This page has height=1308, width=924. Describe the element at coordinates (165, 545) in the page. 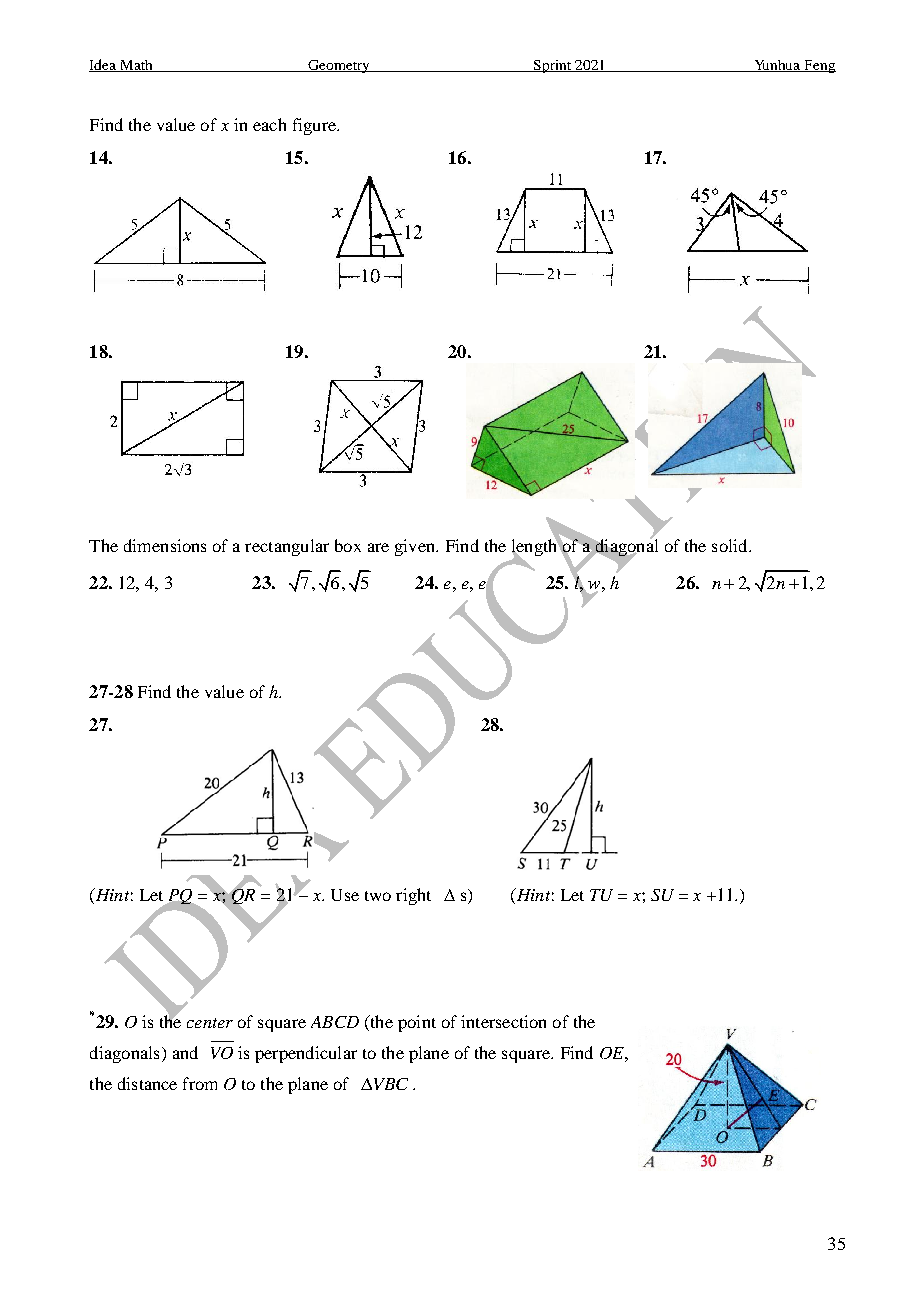

I see `dimensions` at that location.
